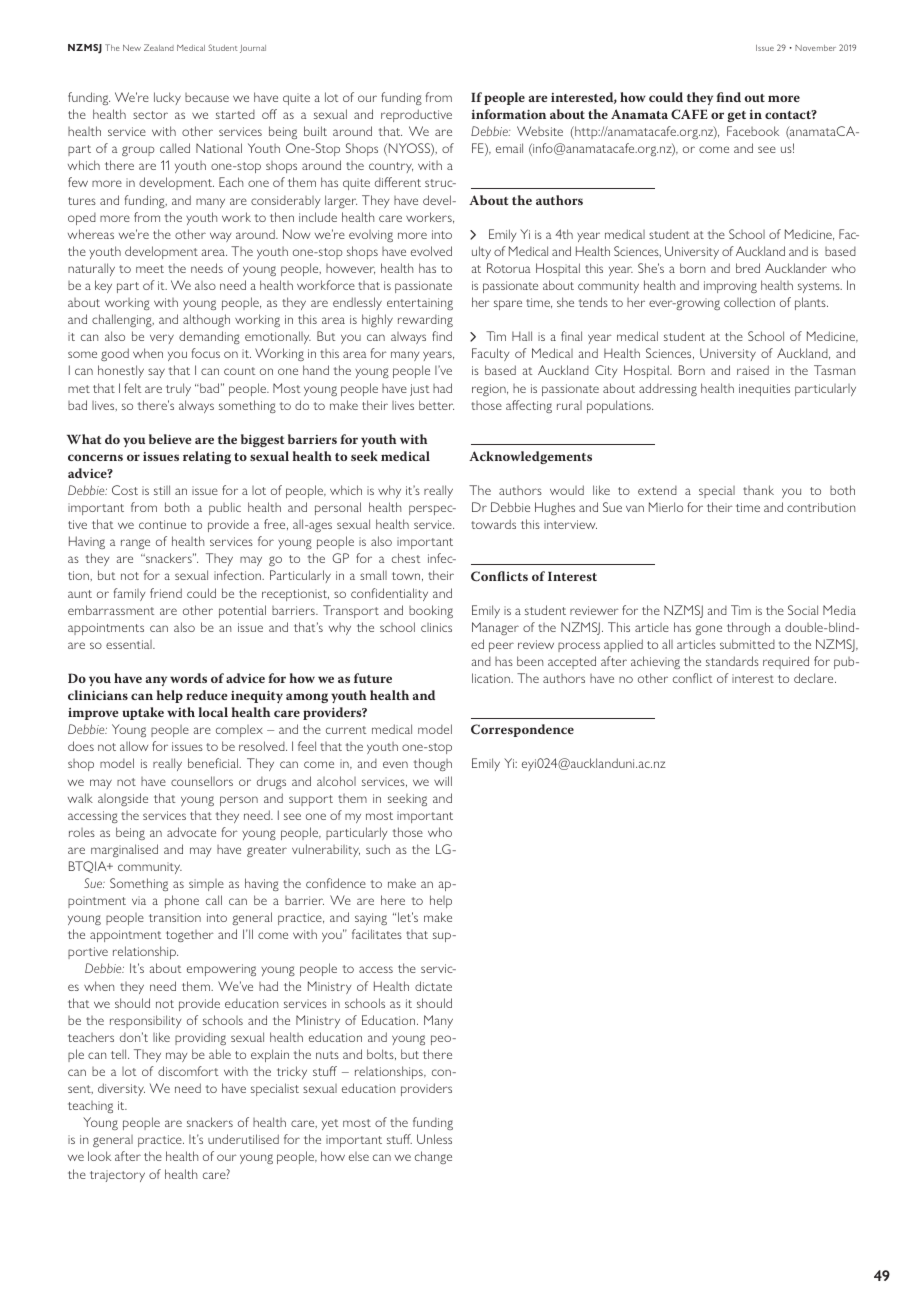  Describe the element at coordinates (182, 901) in the page. I see `phone` at that location.
